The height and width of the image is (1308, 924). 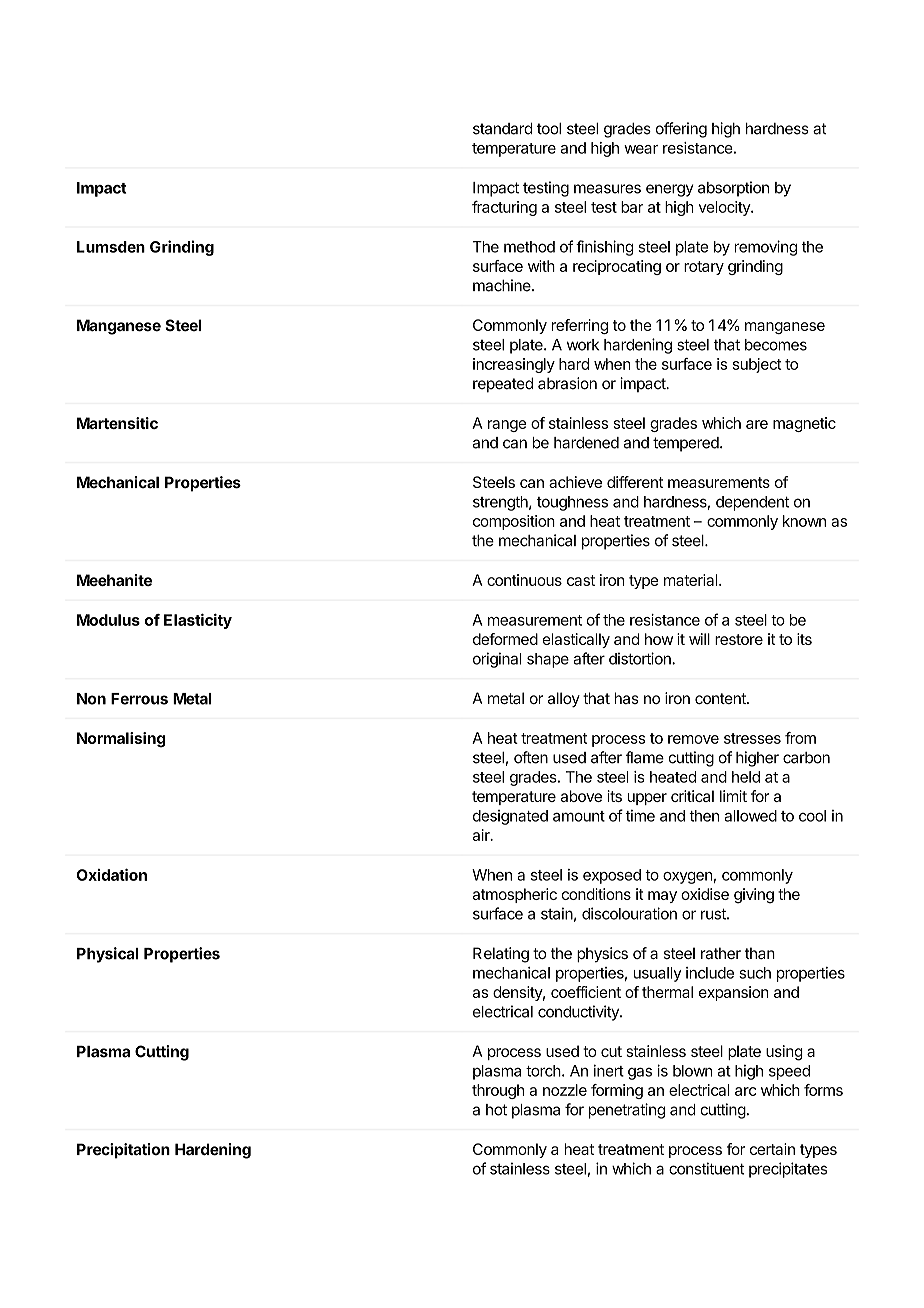 What do you see at coordinates (502, 129) in the image?
I see `standard` at bounding box center [502, 129].
